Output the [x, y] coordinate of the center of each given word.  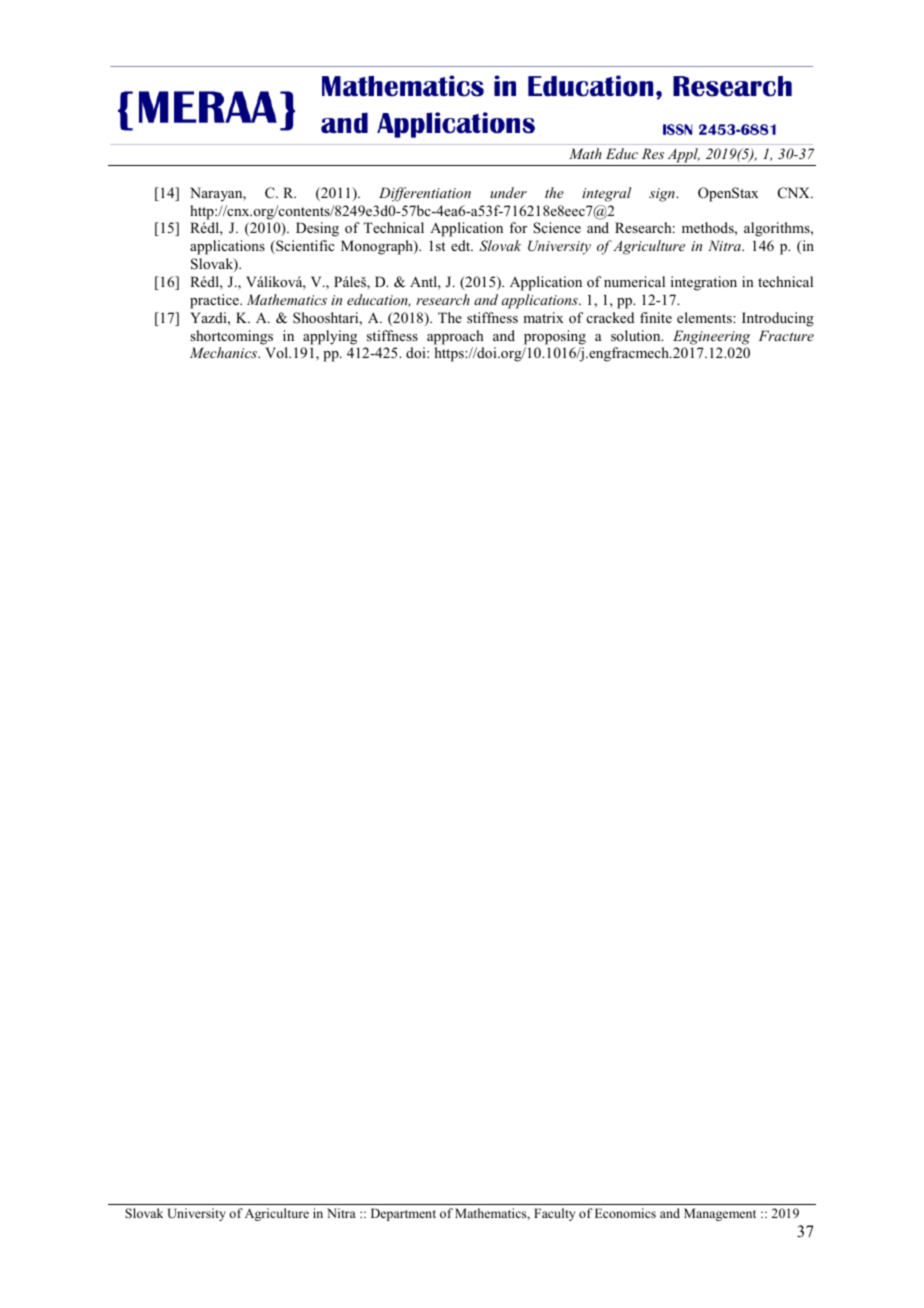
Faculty [554, 1214]
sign [663, 195]
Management [720, 1214]
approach [455, 337]
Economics [625, 1213]
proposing [555, 337]
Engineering [711, 337]
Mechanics [225, 352]
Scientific [304, 247]
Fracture [786, 335]
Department [403, 1214]
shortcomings [231, 337]
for [518, 227]
